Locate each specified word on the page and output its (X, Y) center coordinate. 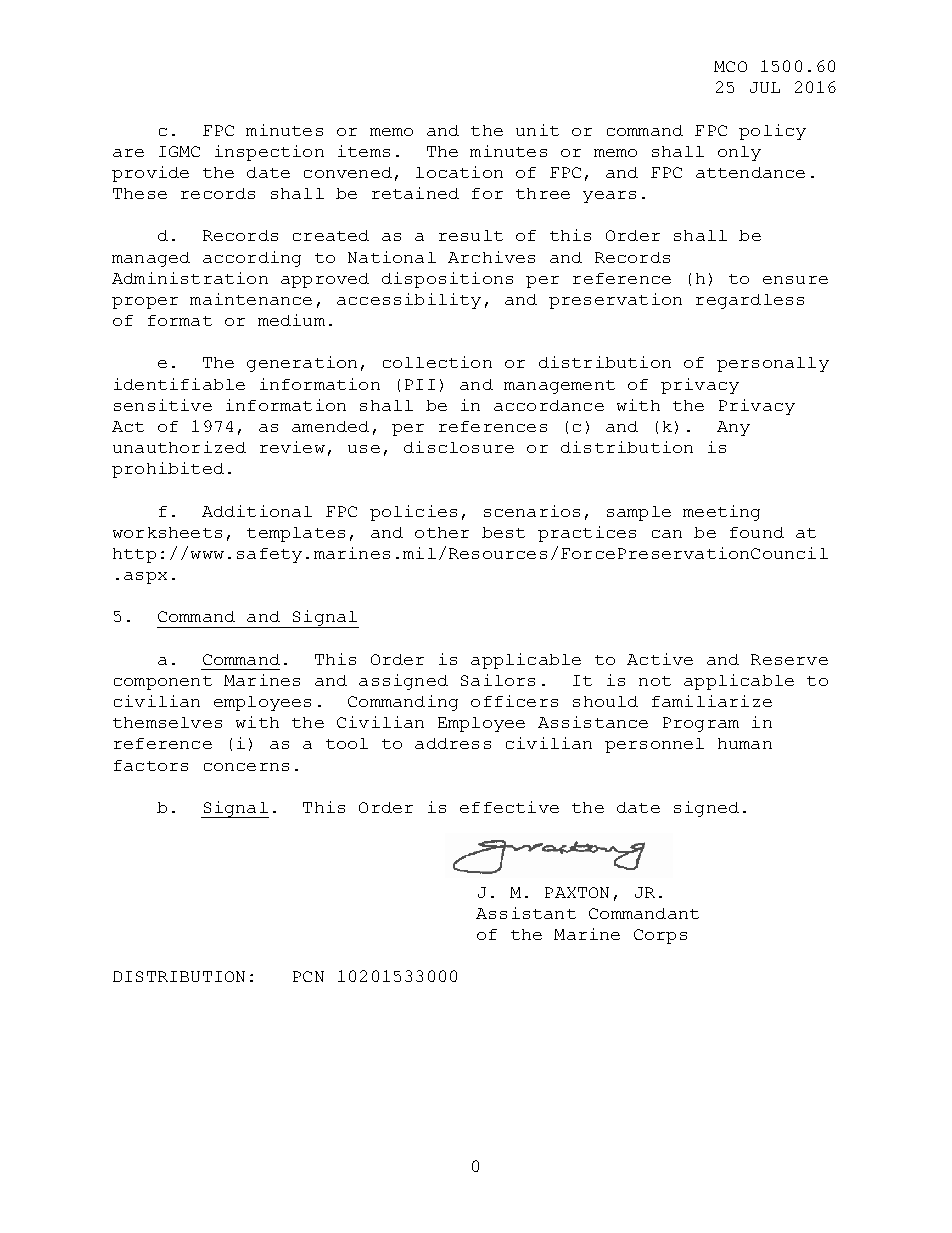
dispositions (447, 280)
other (442, 532)
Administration (190, 278)
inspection (269, 153)
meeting (721, 513)
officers (514, 701)
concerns (246, 767)
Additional (257, 511)
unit (537, 130)
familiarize (712, 701)
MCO (730, 66)
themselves (167, 722)
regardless (750, 301)
